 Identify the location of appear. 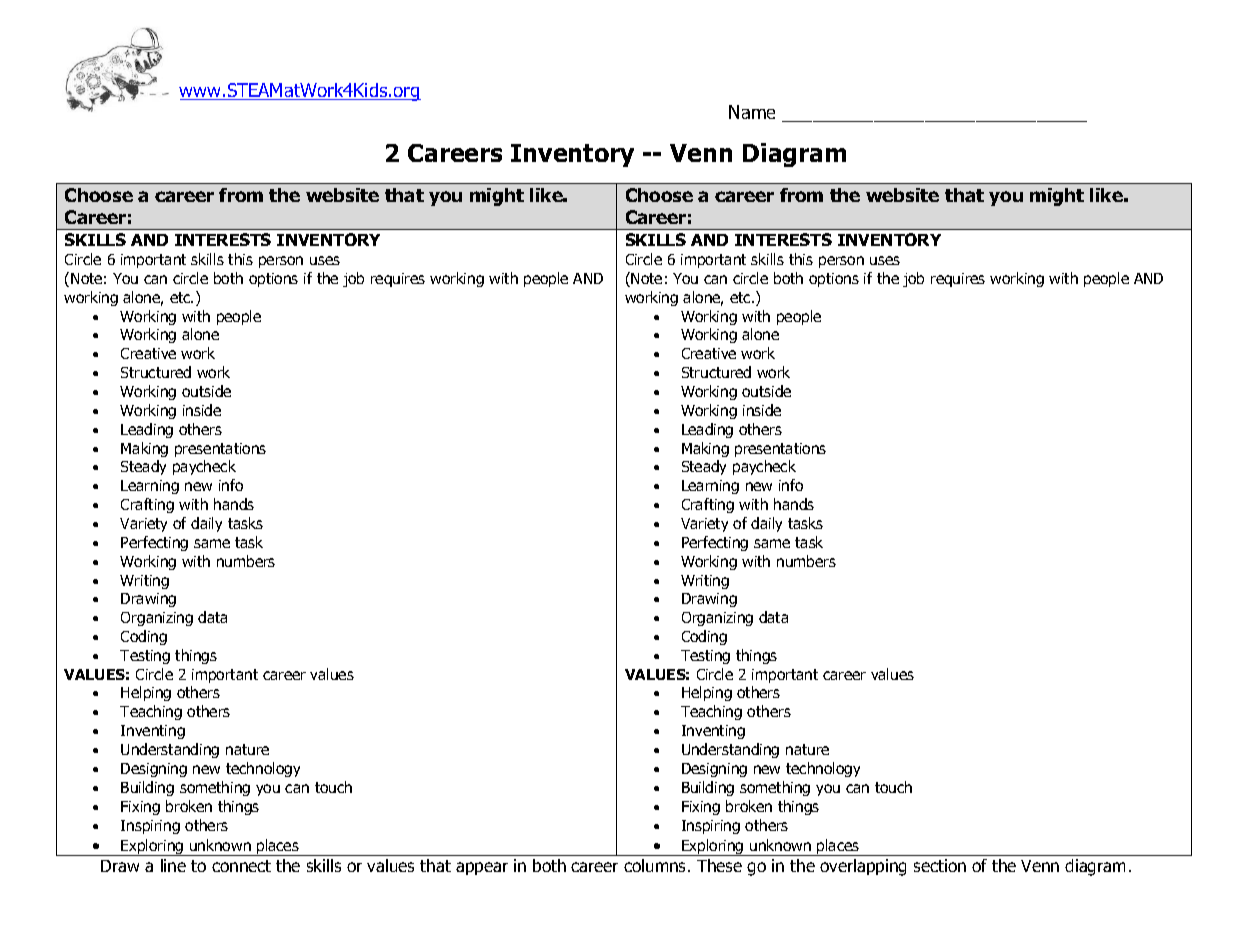
(482, 868).
